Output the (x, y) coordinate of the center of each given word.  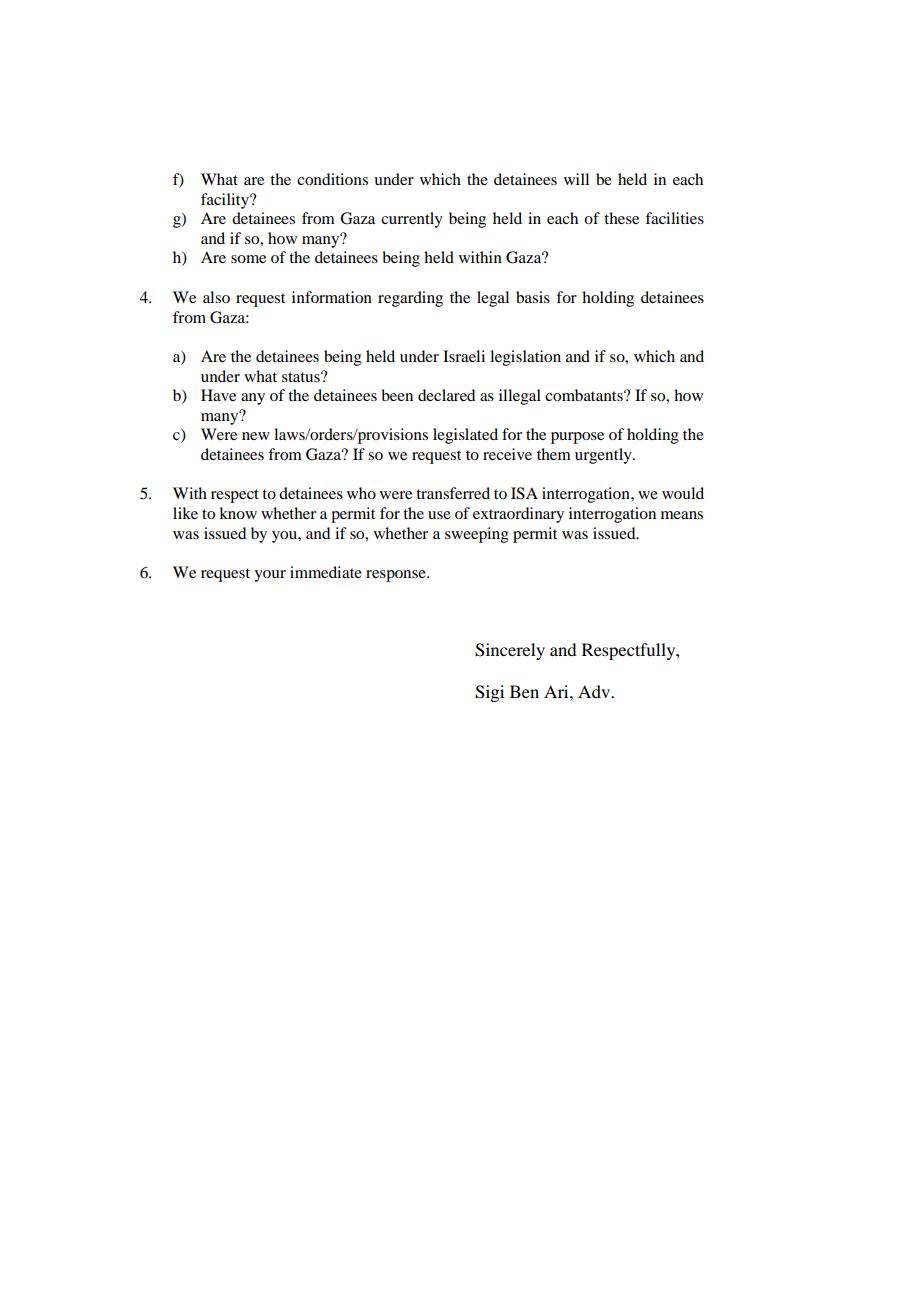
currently (412, 220)
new (256, 436)
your (270, 576)
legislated (465, 436)
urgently (604, 456)
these (621, 218)
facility (226, 201)
